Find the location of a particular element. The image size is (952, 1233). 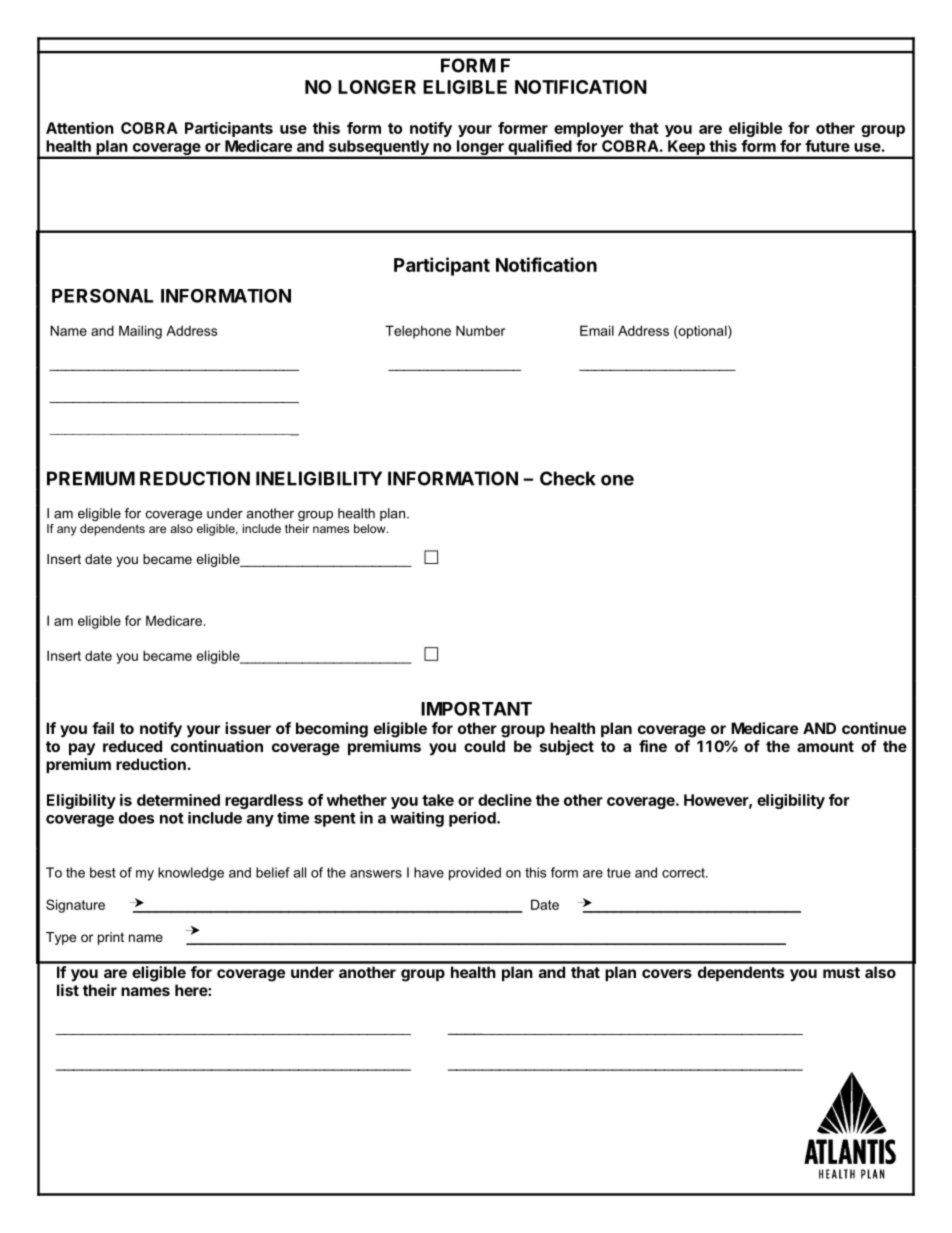

IMPORTANT is located at coordinates (476, 709).
